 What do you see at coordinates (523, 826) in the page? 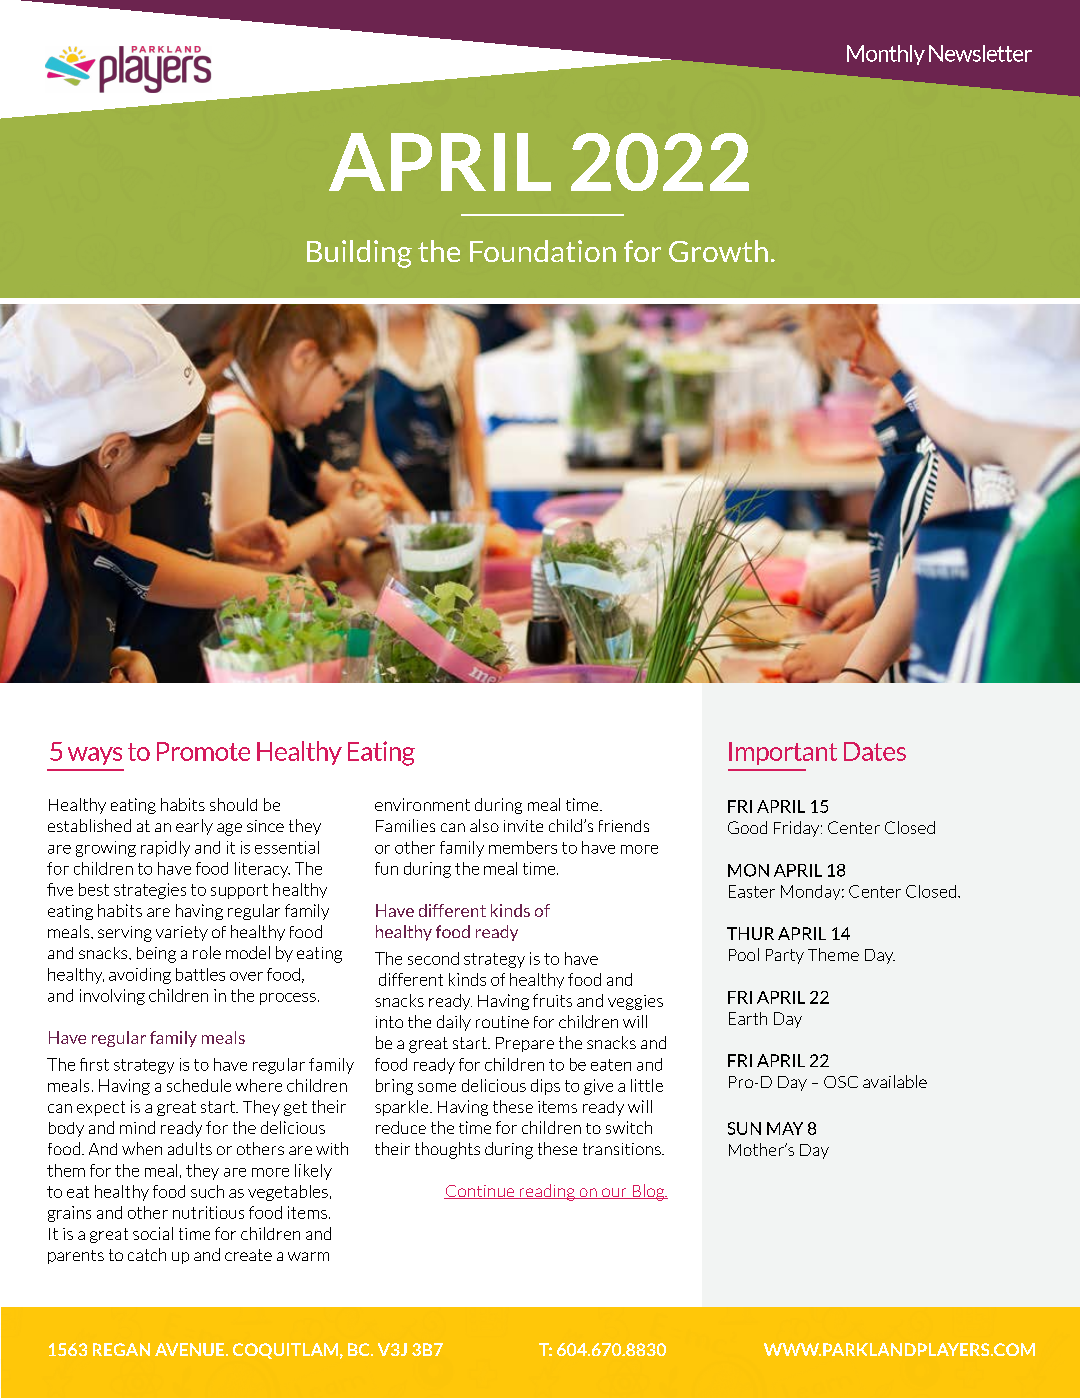
I see `invite` at bounding box center [523, 826].
